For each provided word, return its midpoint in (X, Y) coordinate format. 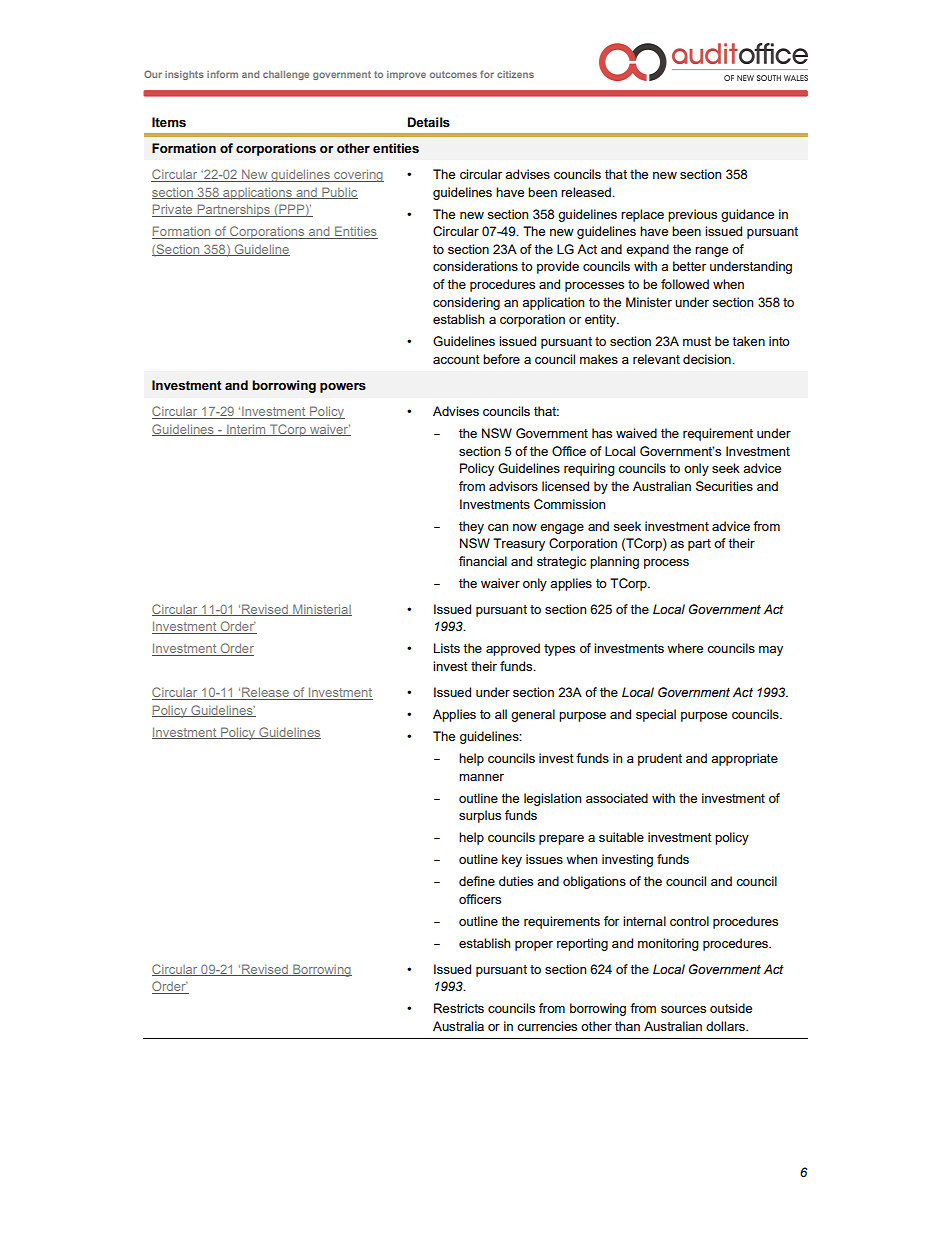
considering (466, 303)
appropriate (744, 759)
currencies (547, 1026)
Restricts (459, 1008)
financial (483, 561)
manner (481, 777)
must (697, 341)
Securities (724, 486)
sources (683, 1009)
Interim (246, 430)
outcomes (453, 74)
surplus (480, 816)
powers (343, 388)
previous (692, 215)
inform (222, 74)
